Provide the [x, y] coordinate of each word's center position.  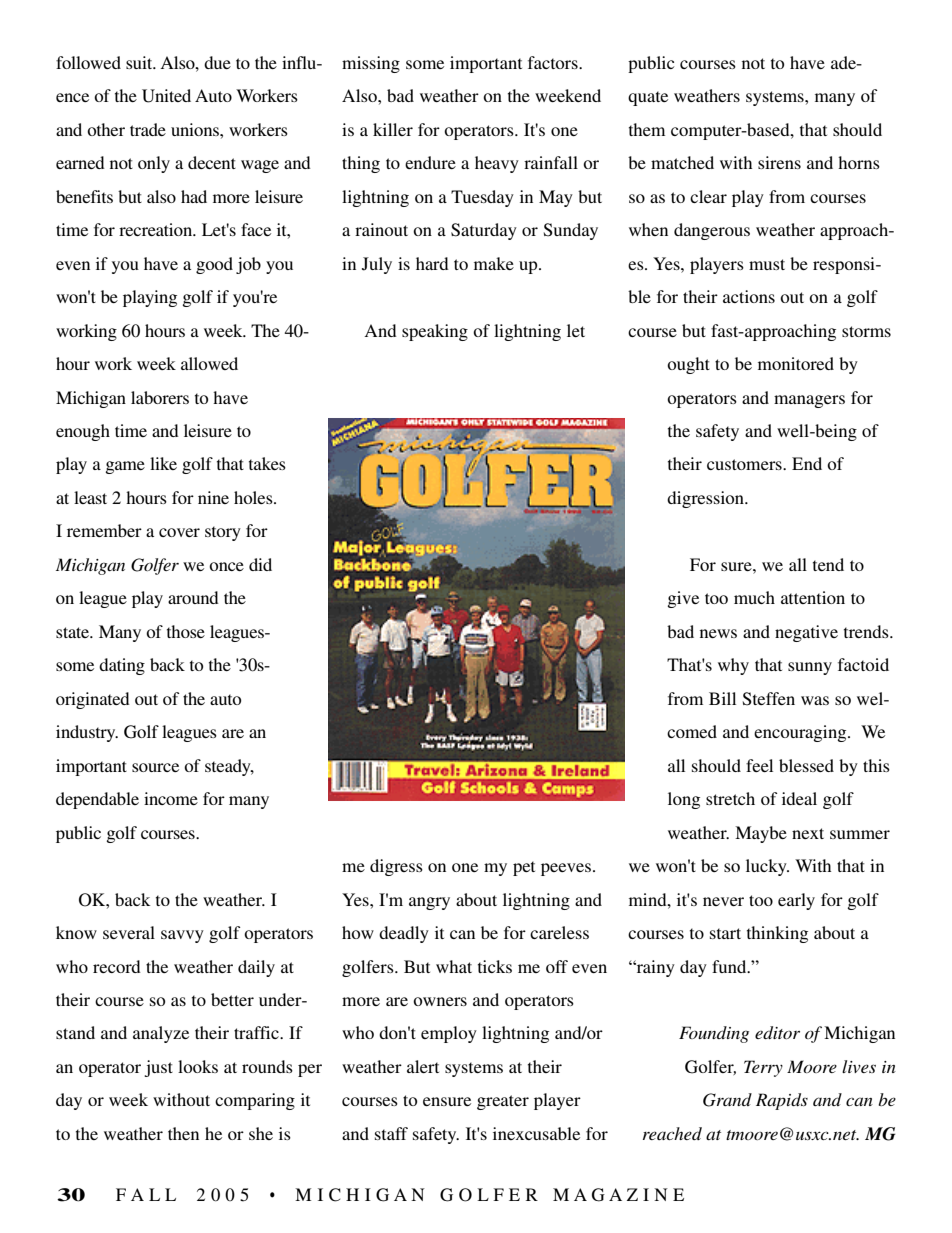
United [166, 96]
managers [809, 401]
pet [524, 868]
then [183, 1133]
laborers [160, 397]
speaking [435, 332]
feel [759, 765]
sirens [779, 162]
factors [554, 62]
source [155, 767]
